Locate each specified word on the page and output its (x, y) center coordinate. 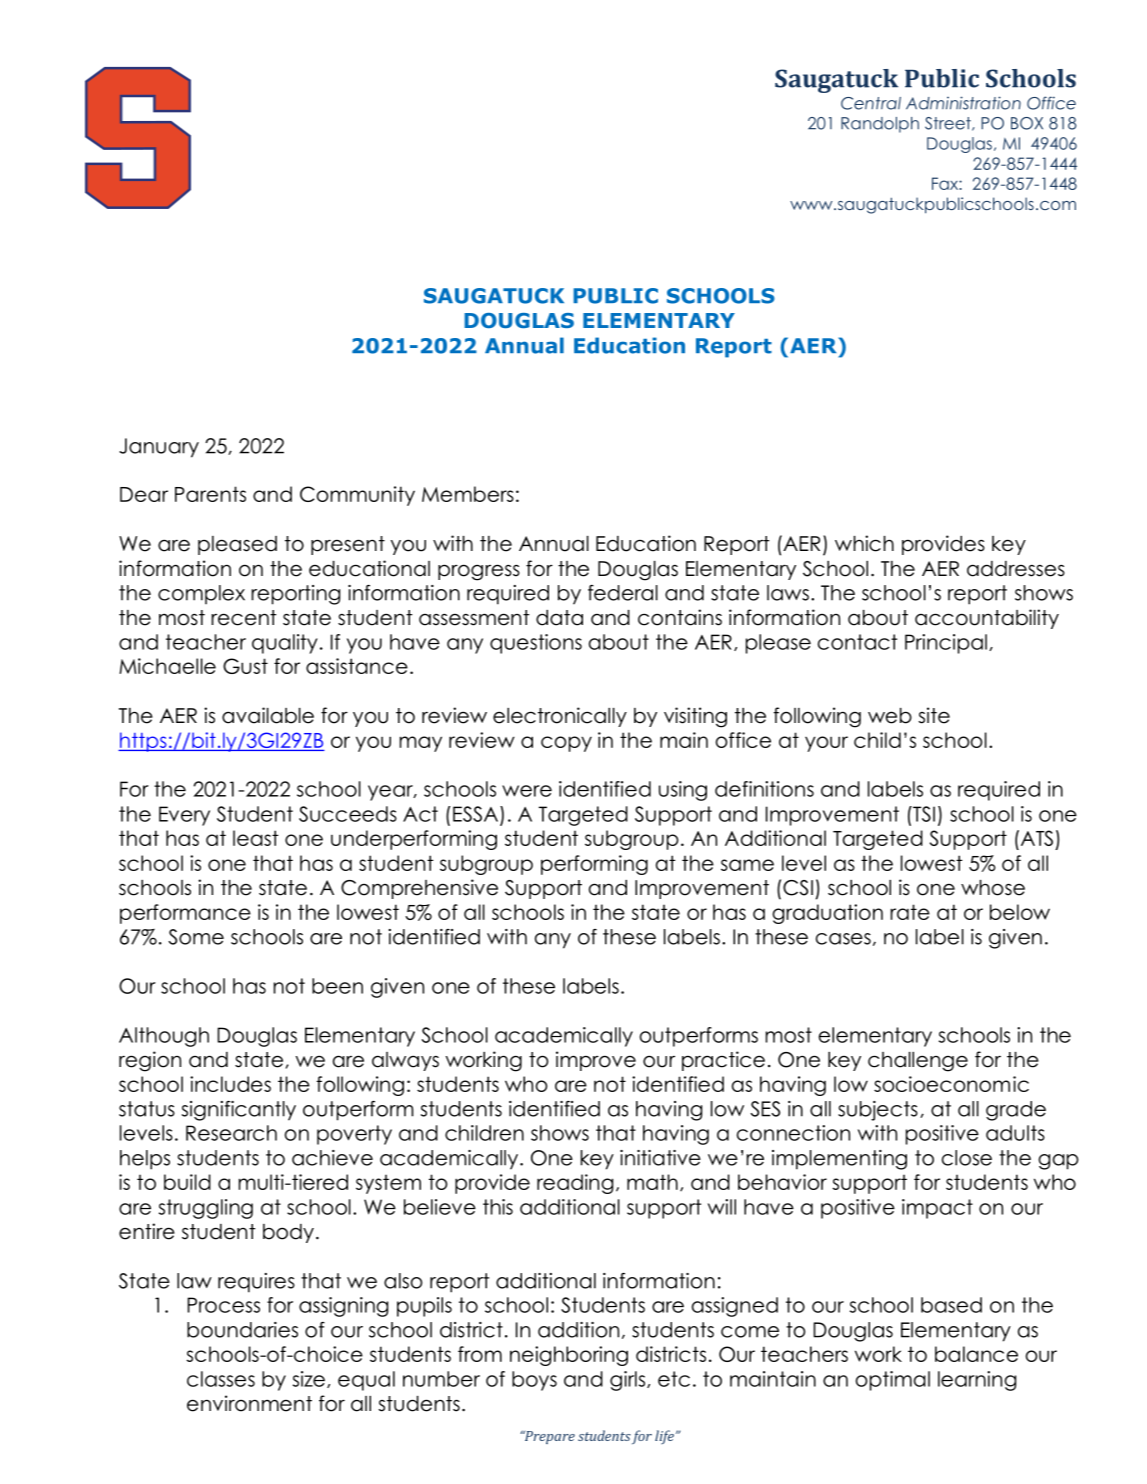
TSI (923, 814)
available (268, 715)
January (159, 448)
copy (566, 744)
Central (871, 103)
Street (949, 124)
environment (249, 1403)
